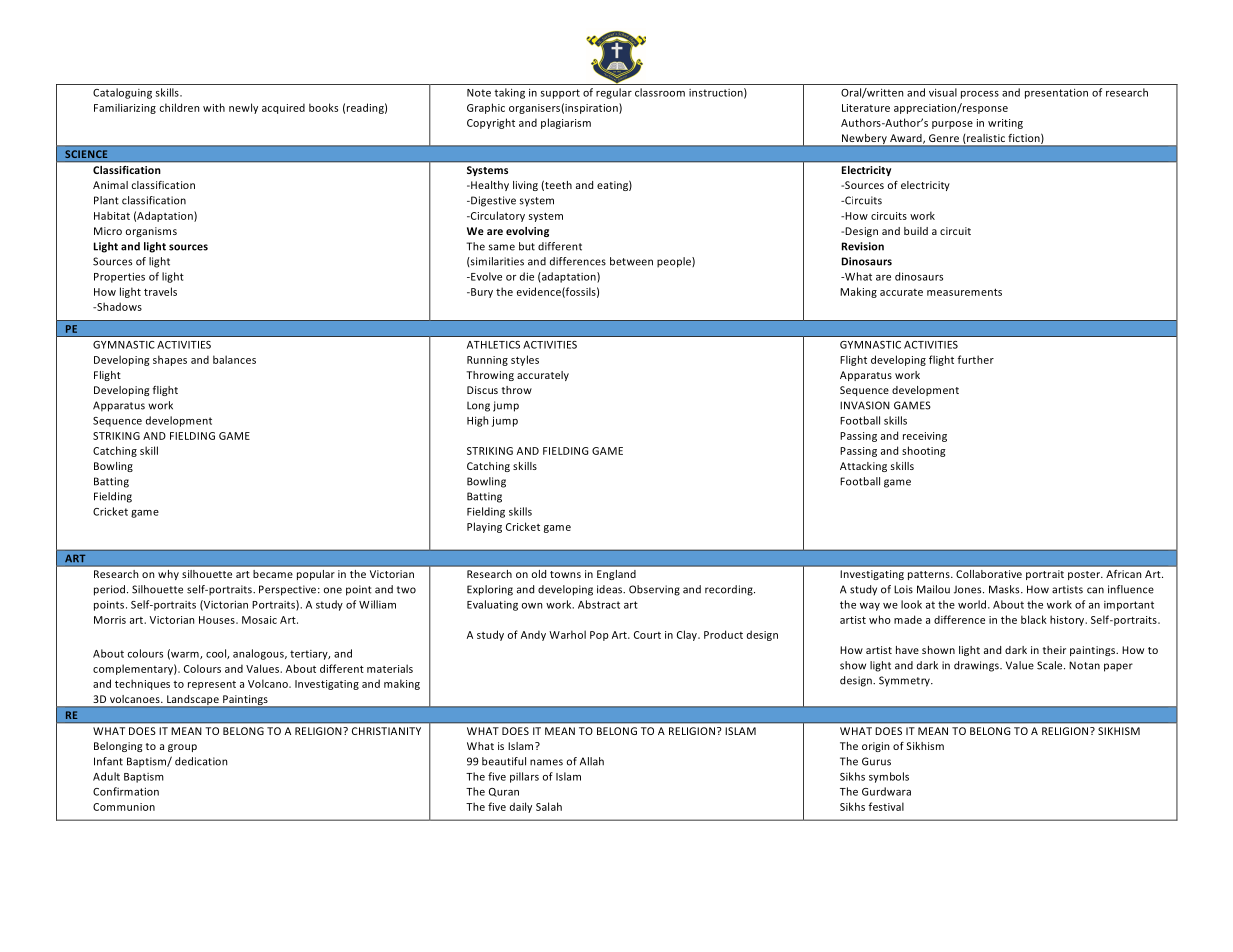 The width and height of the screenshot is (1233, 952). Describe the element at coordinates (975, 359) in the screenshot. I see `further` at that location.
